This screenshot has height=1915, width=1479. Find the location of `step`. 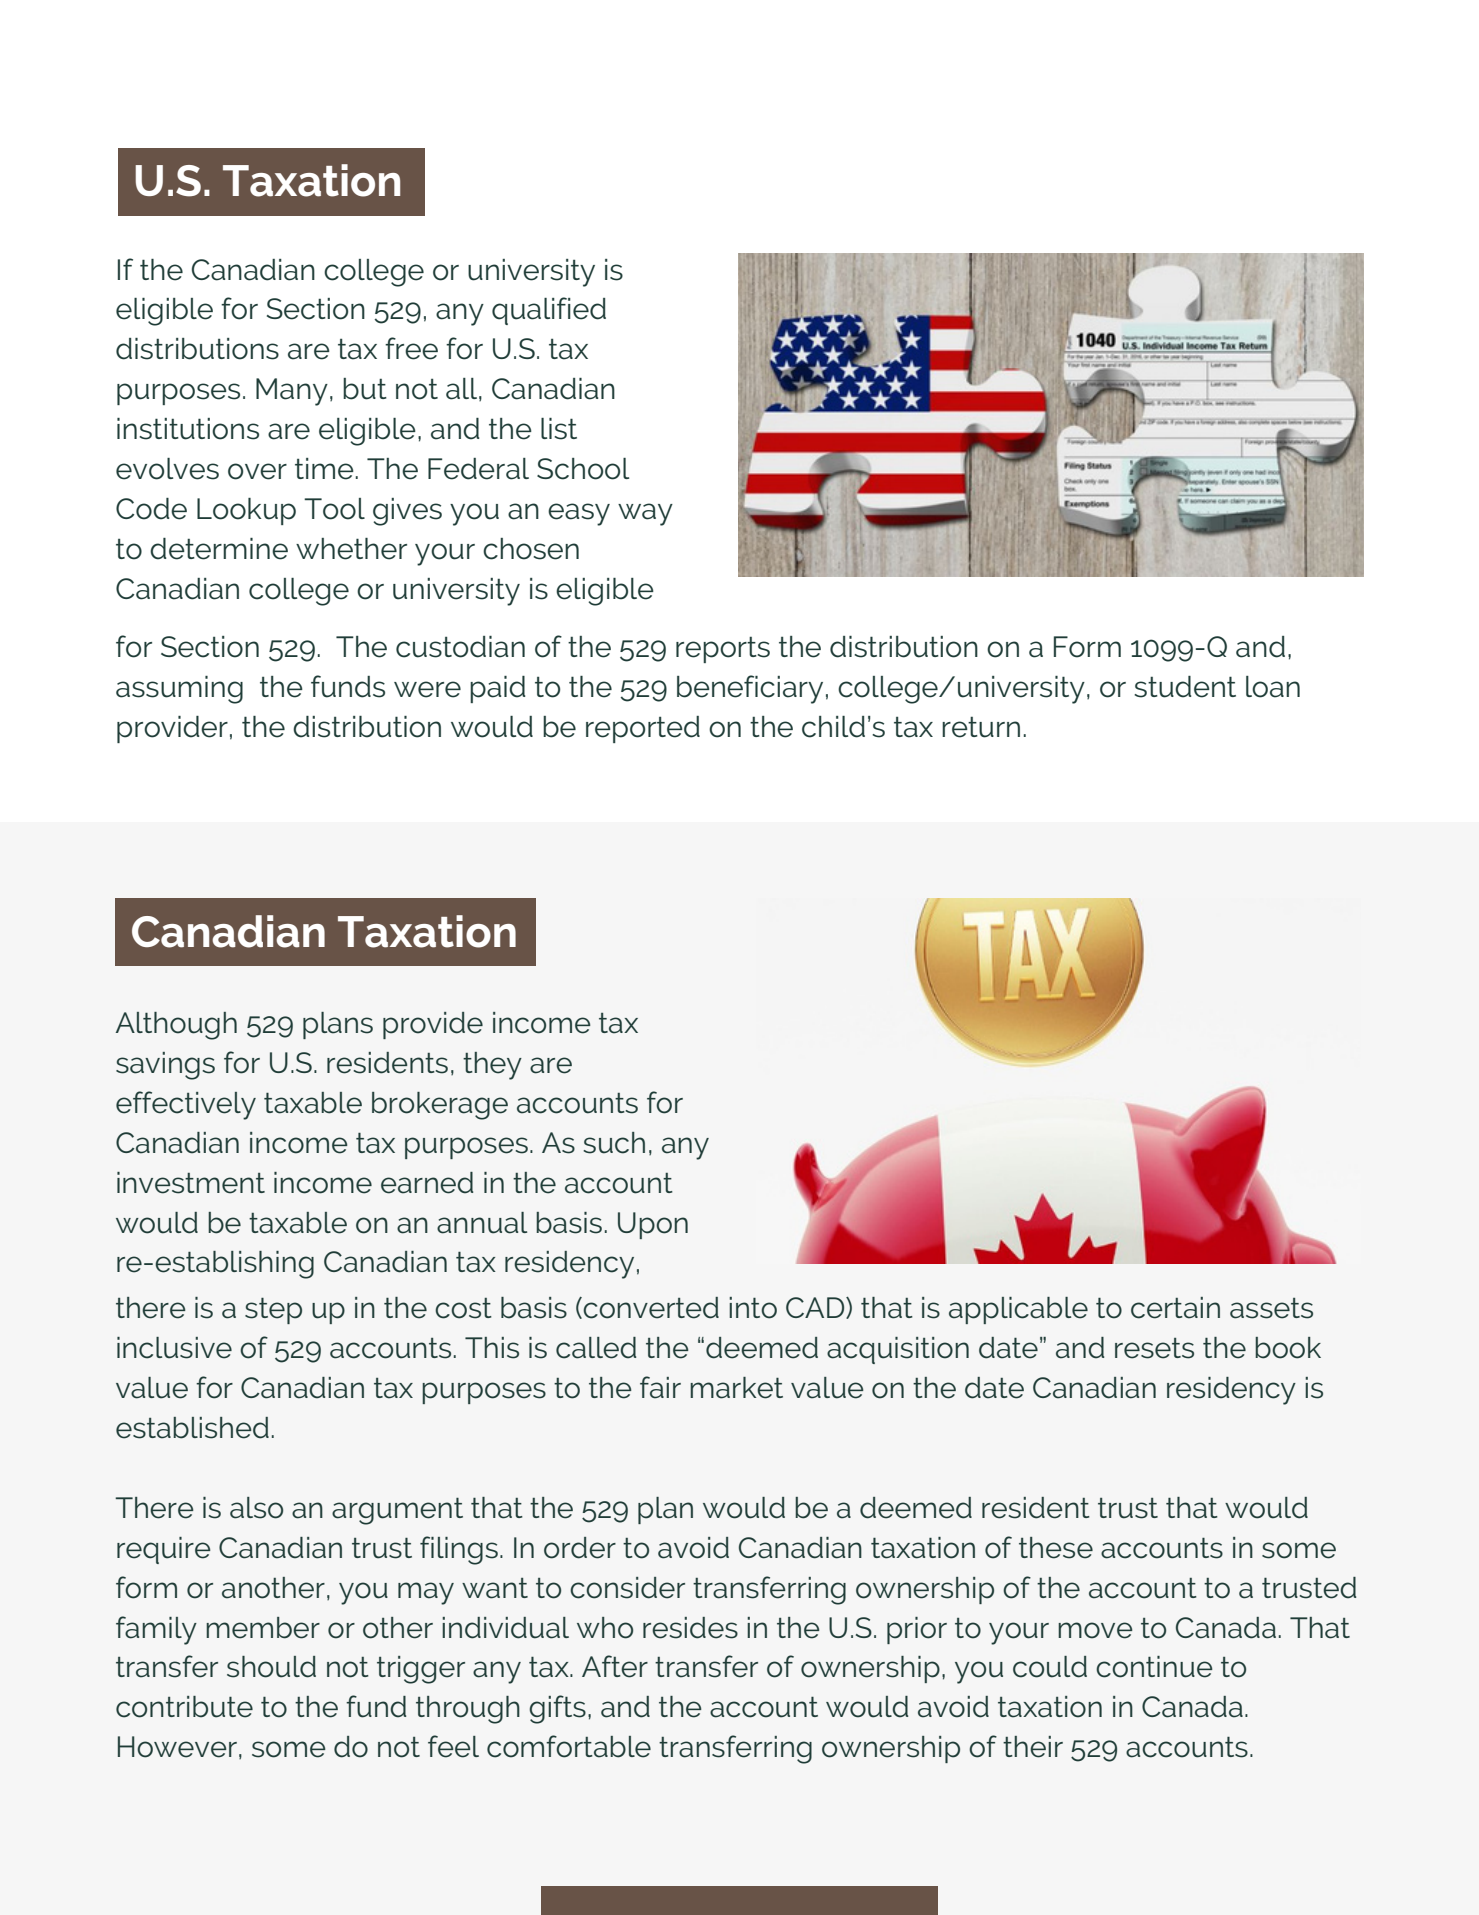

step is located at coordinates (273, 1310).
